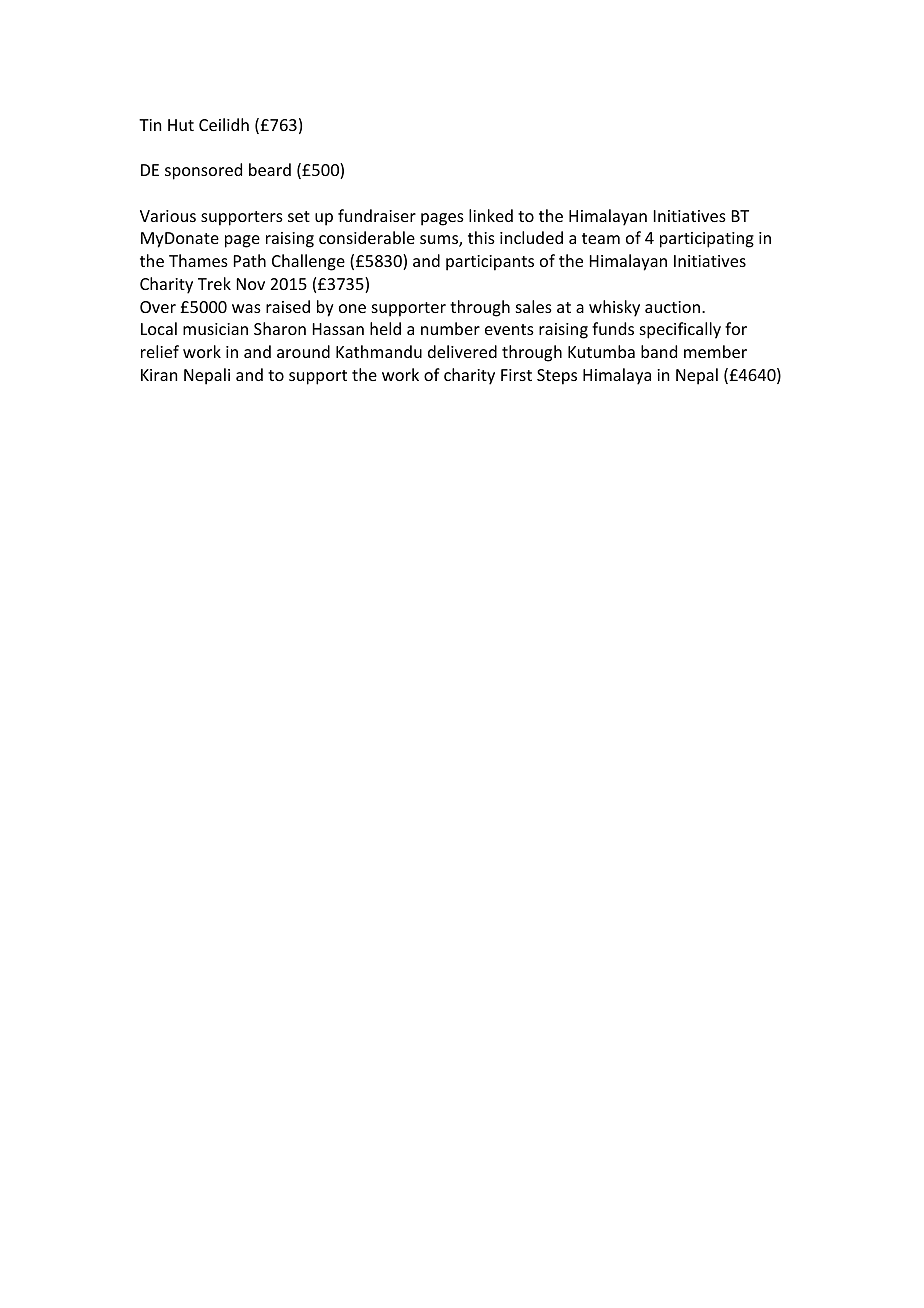 This page has height=1308, width=924. I want to click on Hut, so click(181, 125).
